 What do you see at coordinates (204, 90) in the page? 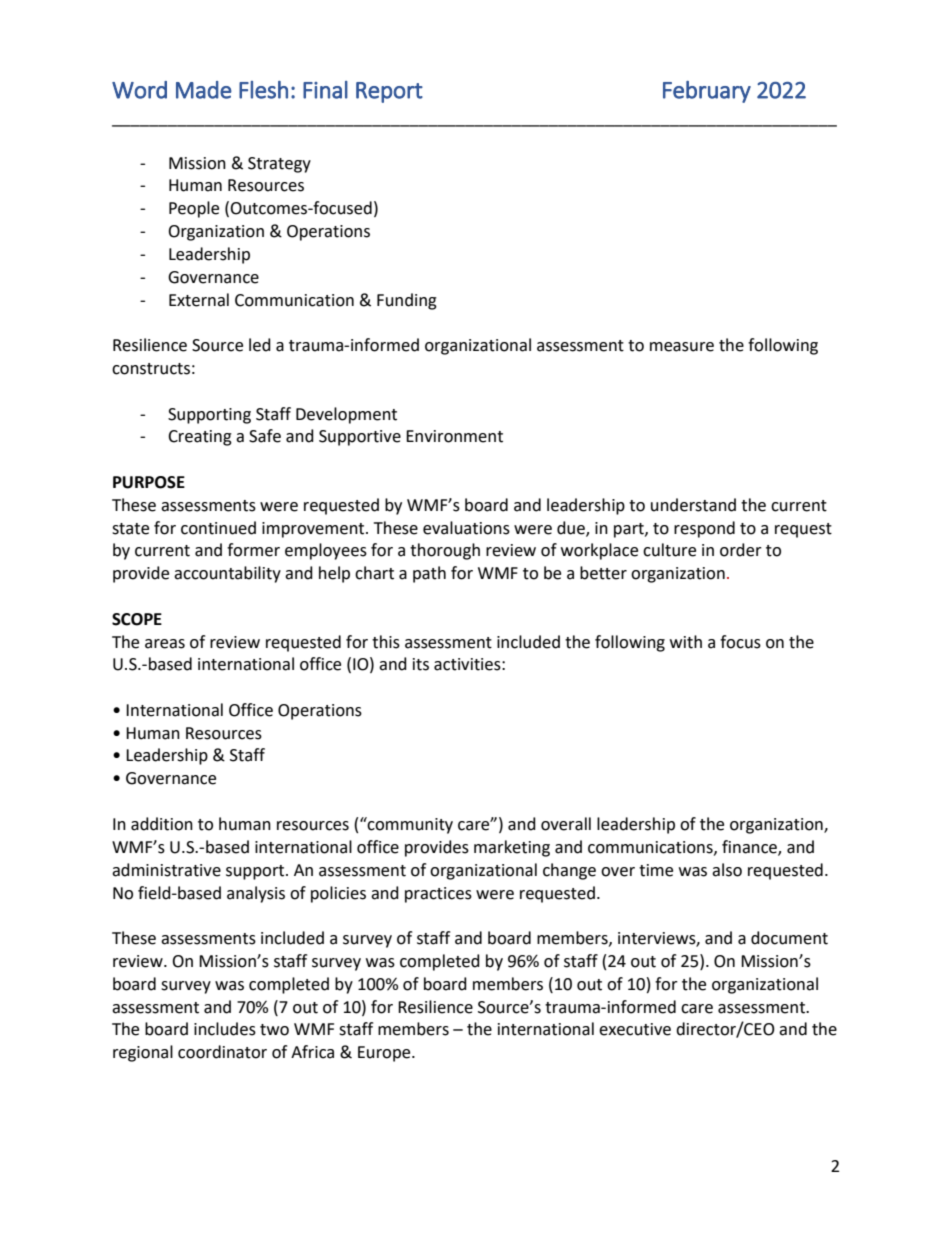
I see `Made` at bounding box center [204, 90].
